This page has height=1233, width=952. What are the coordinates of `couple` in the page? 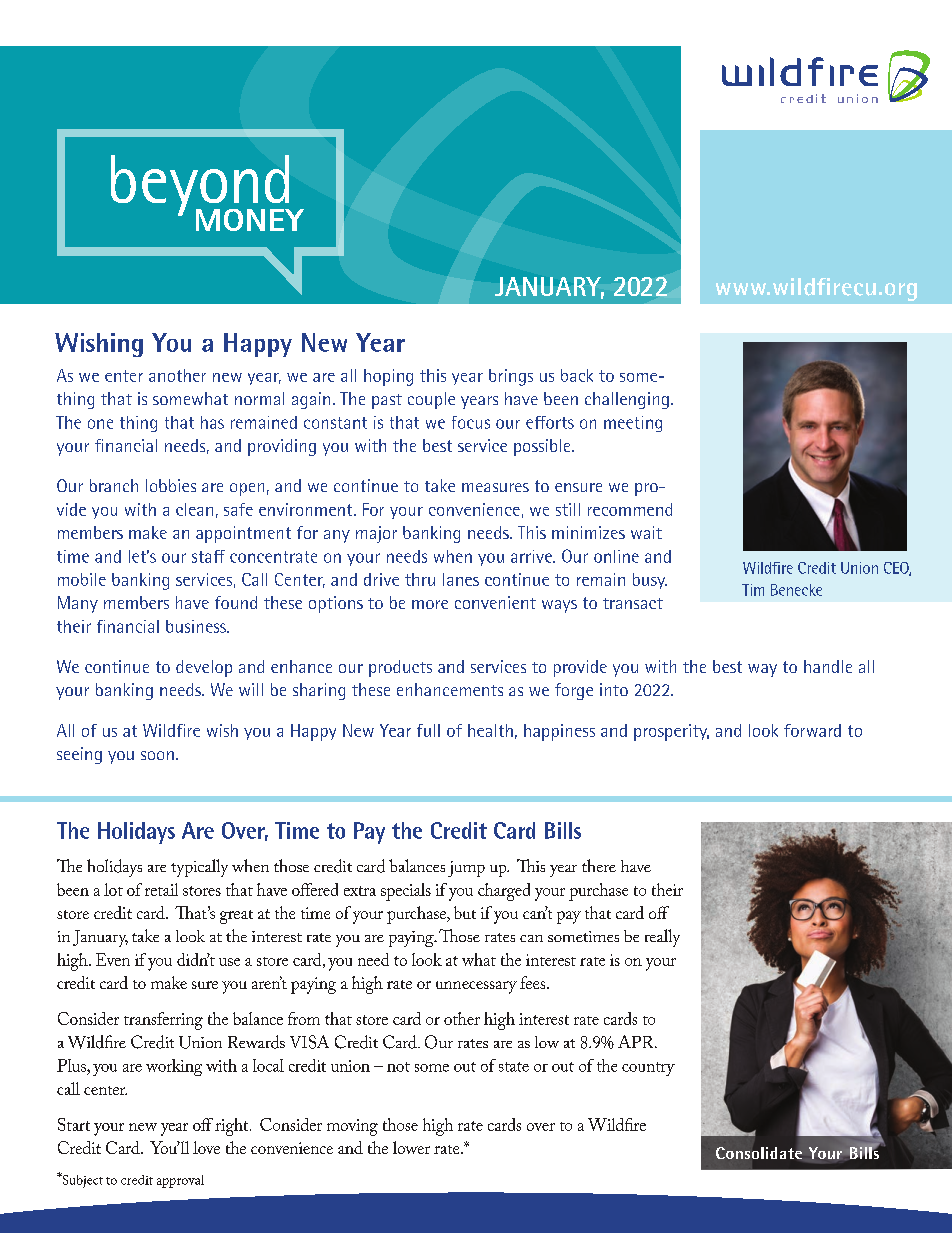 It's located at (431, 400).
